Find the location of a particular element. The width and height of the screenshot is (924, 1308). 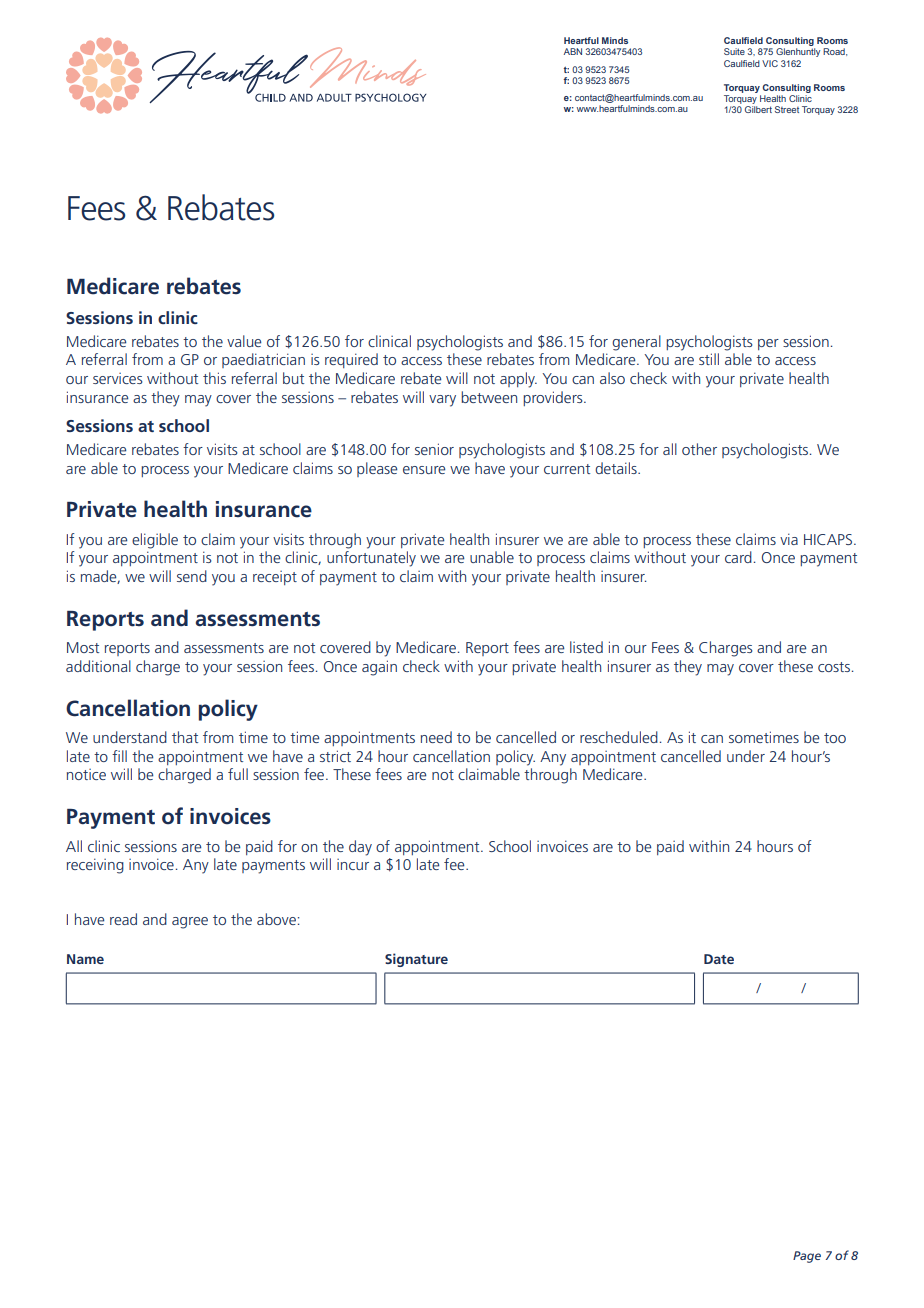

ABN is located at coordinates (573, 51).
